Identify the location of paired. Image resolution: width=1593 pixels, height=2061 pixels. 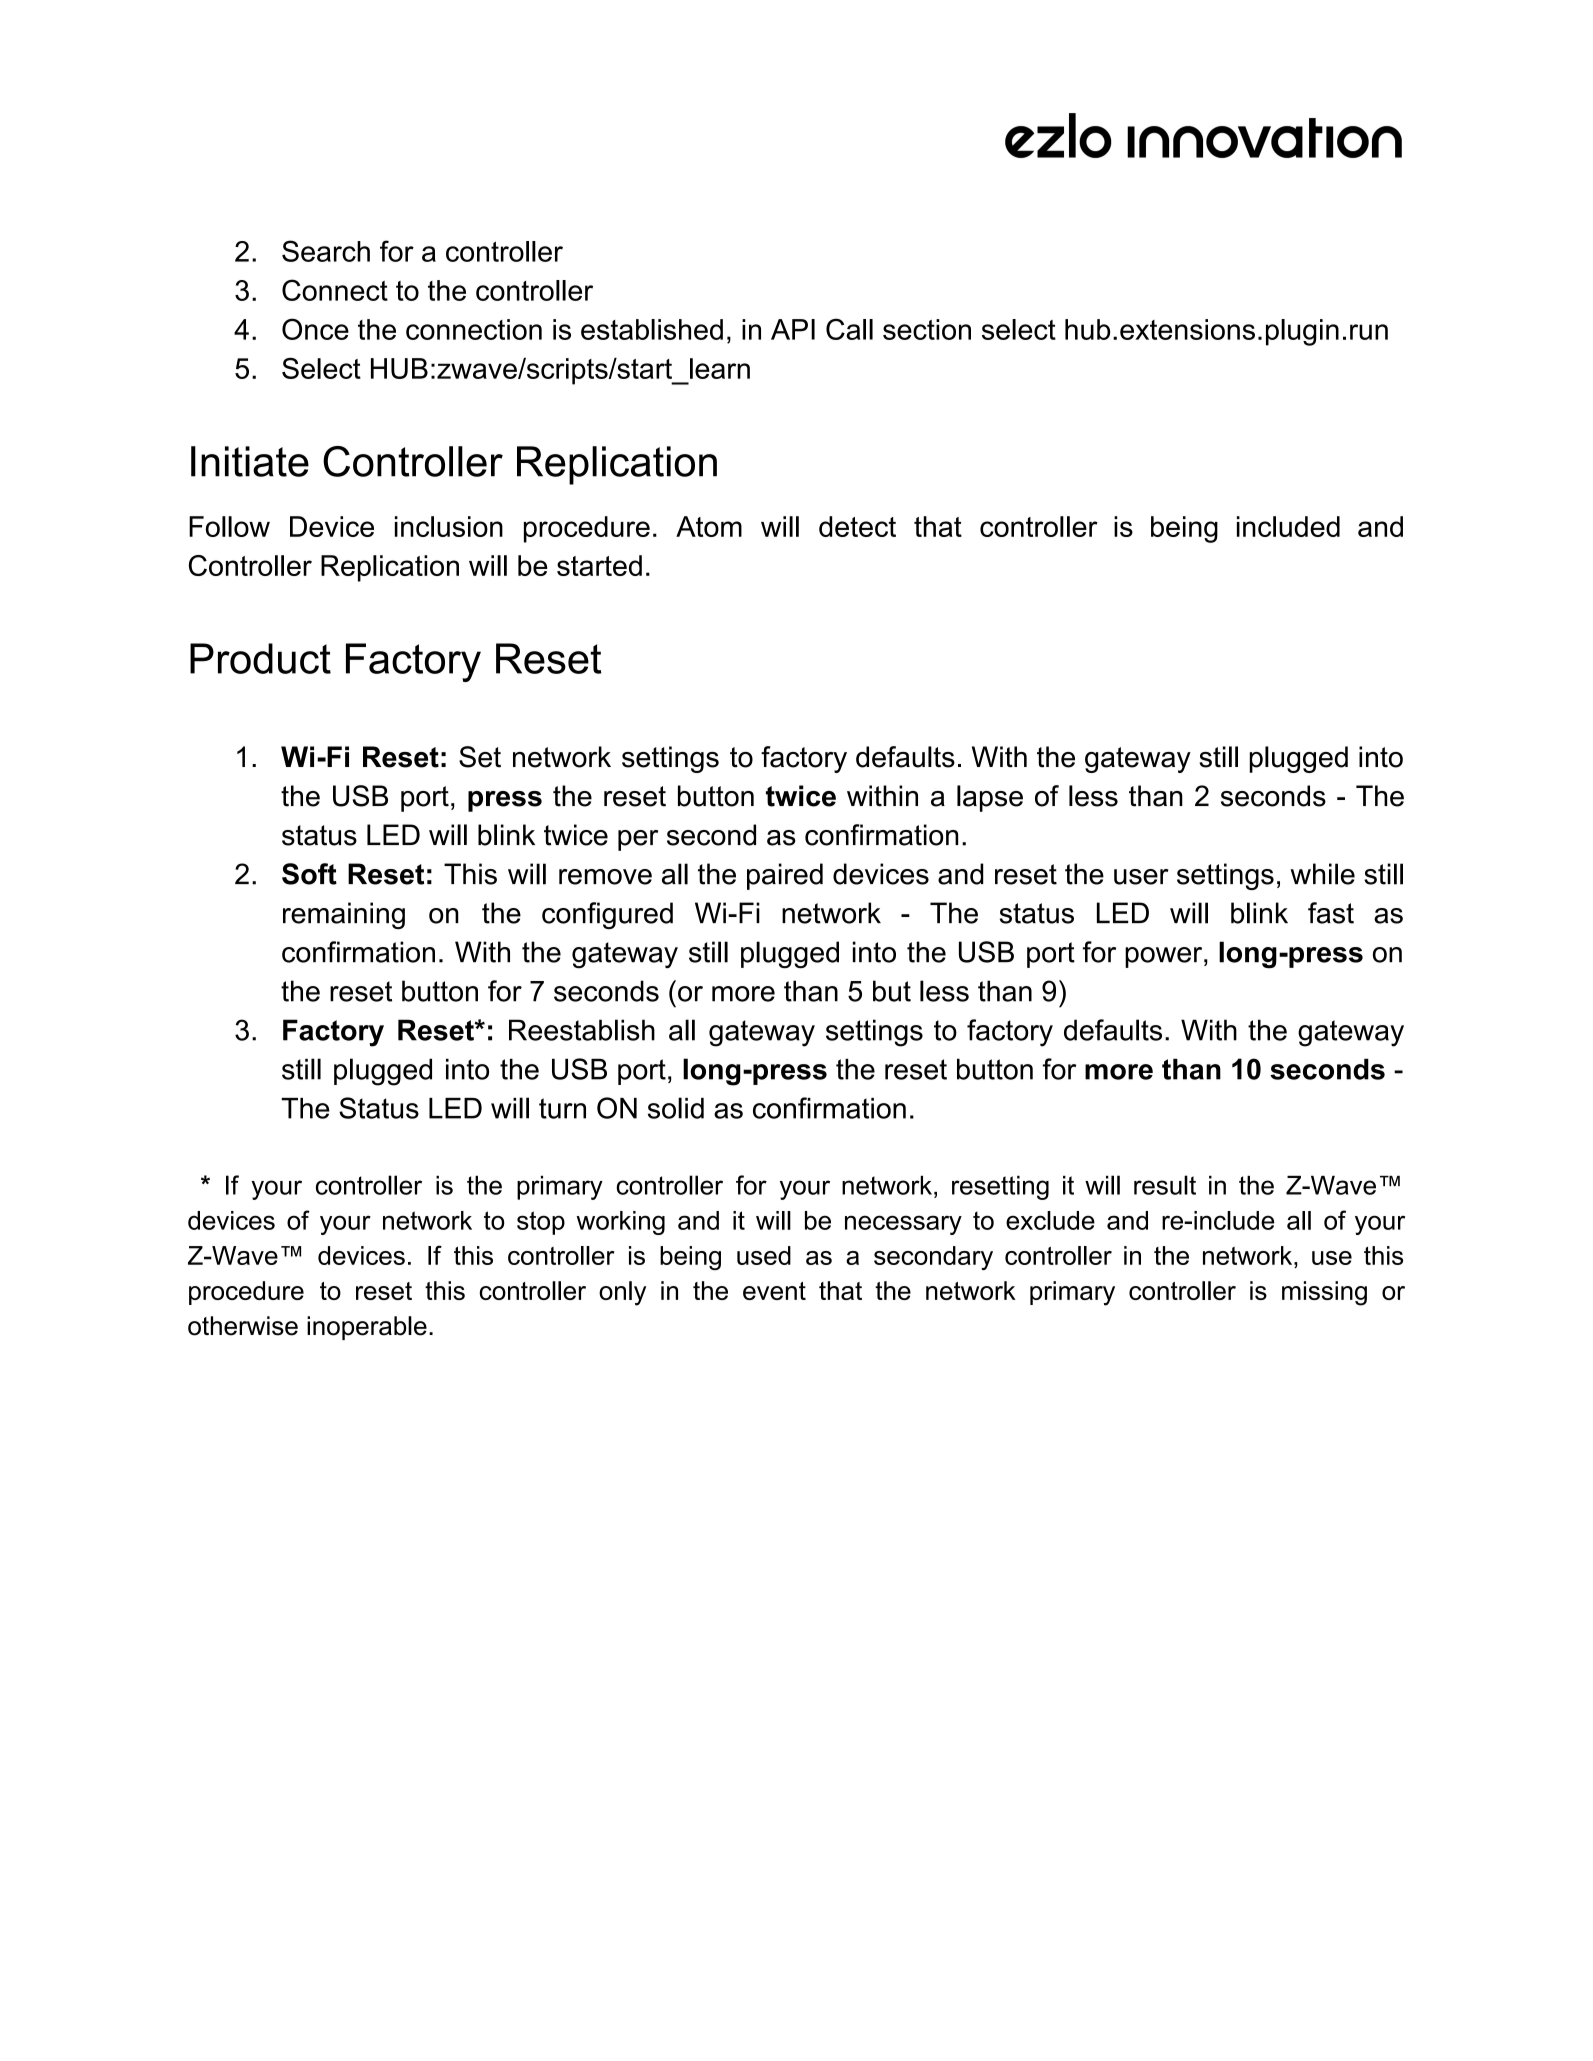
(785, 876).
